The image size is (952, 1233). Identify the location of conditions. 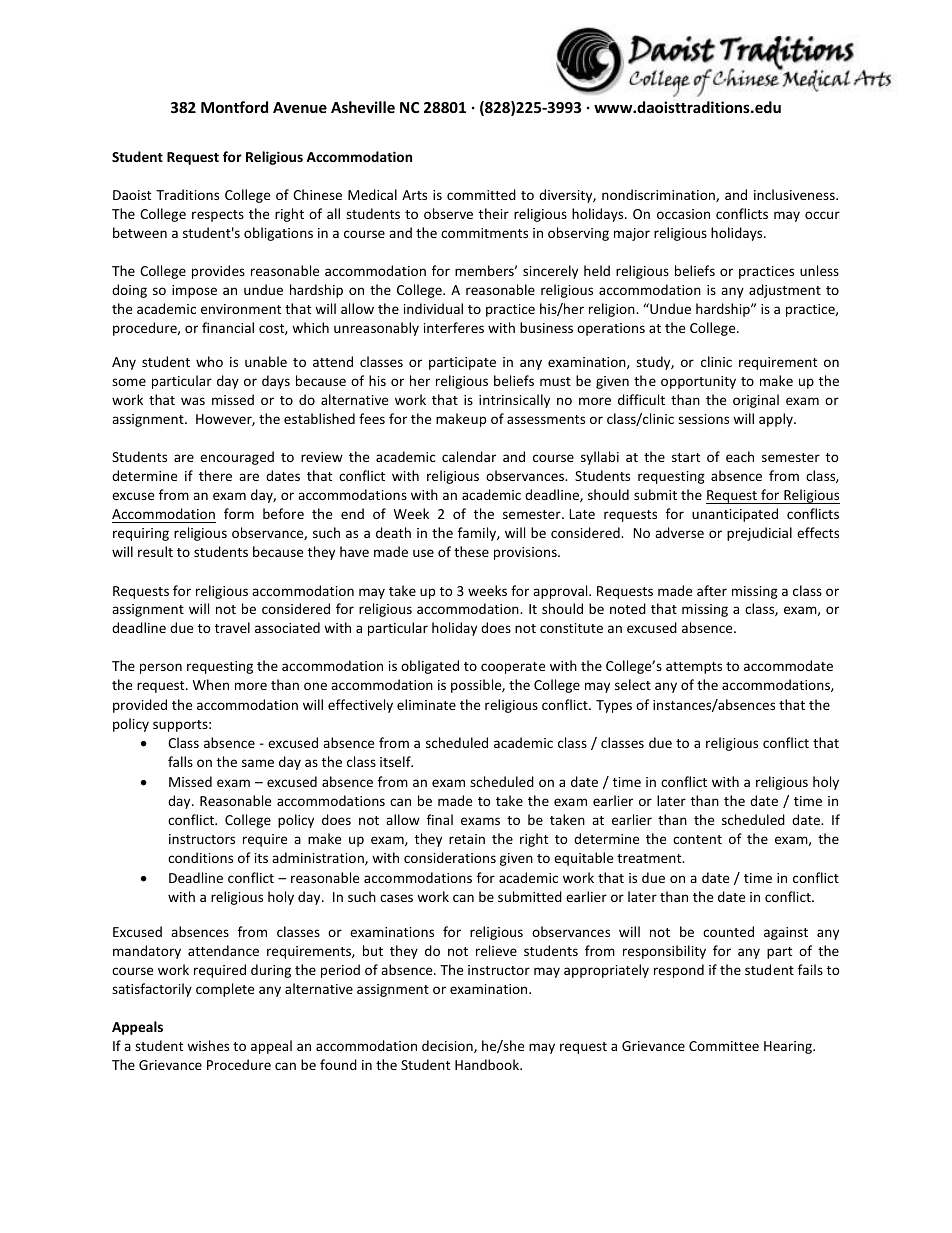
(200, 857).
